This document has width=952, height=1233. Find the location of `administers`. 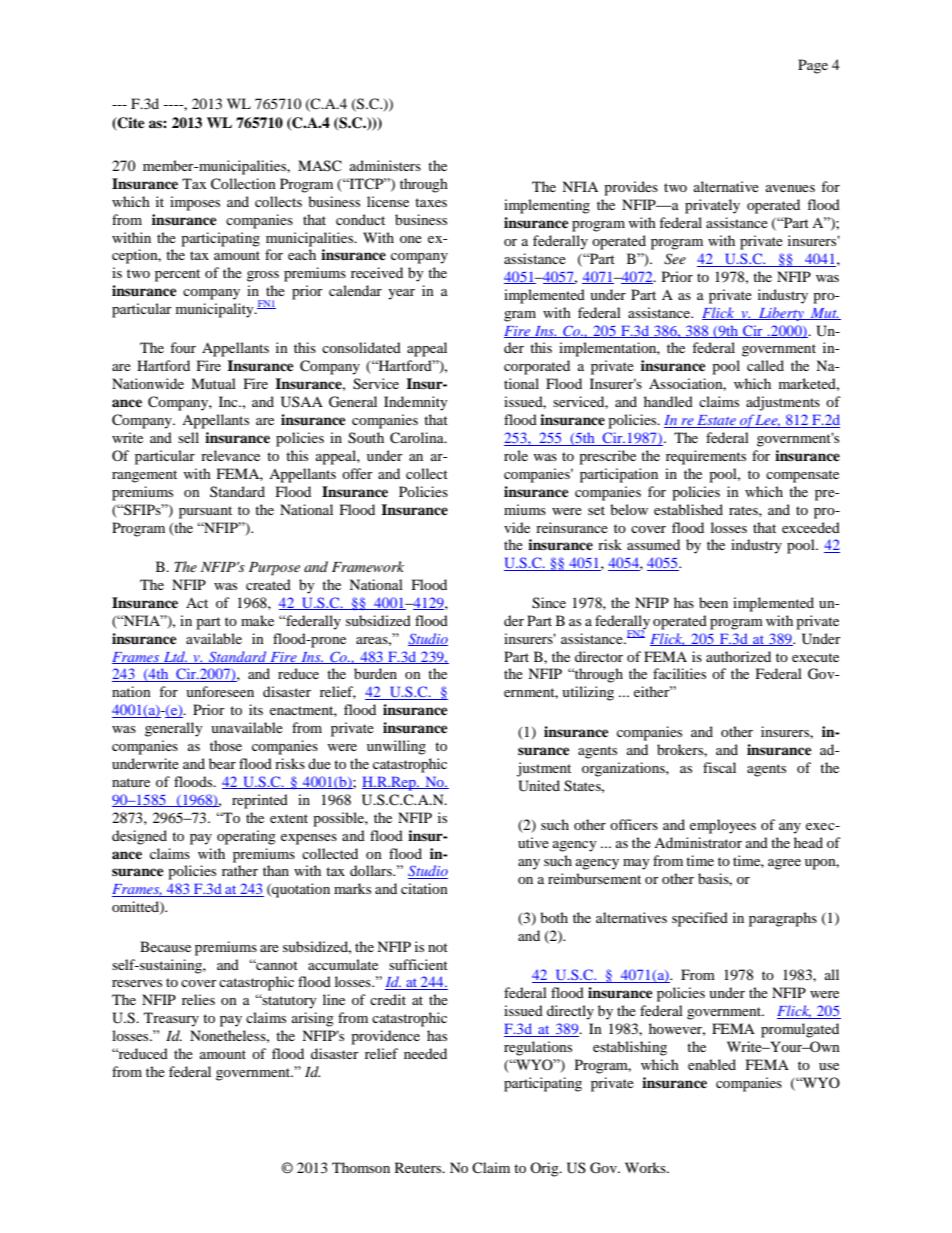

administers is located at coordinates (385, 165).
